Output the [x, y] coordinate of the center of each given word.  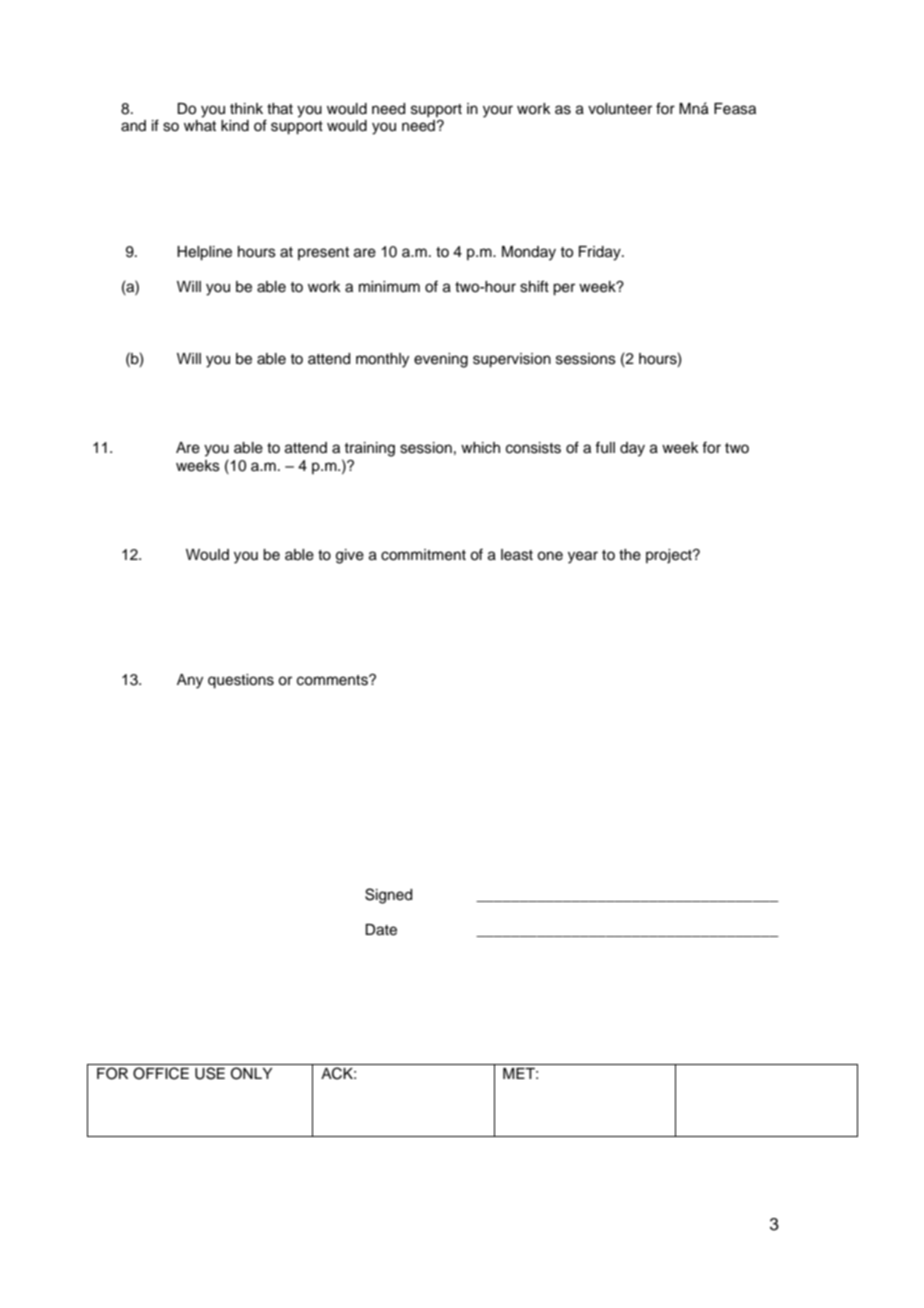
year [583, 557]
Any [190, 681]
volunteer [620, 109]
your [498, 111]
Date [381, 930]
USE [210, 1073]
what [200, 125]
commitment [423, 555]
